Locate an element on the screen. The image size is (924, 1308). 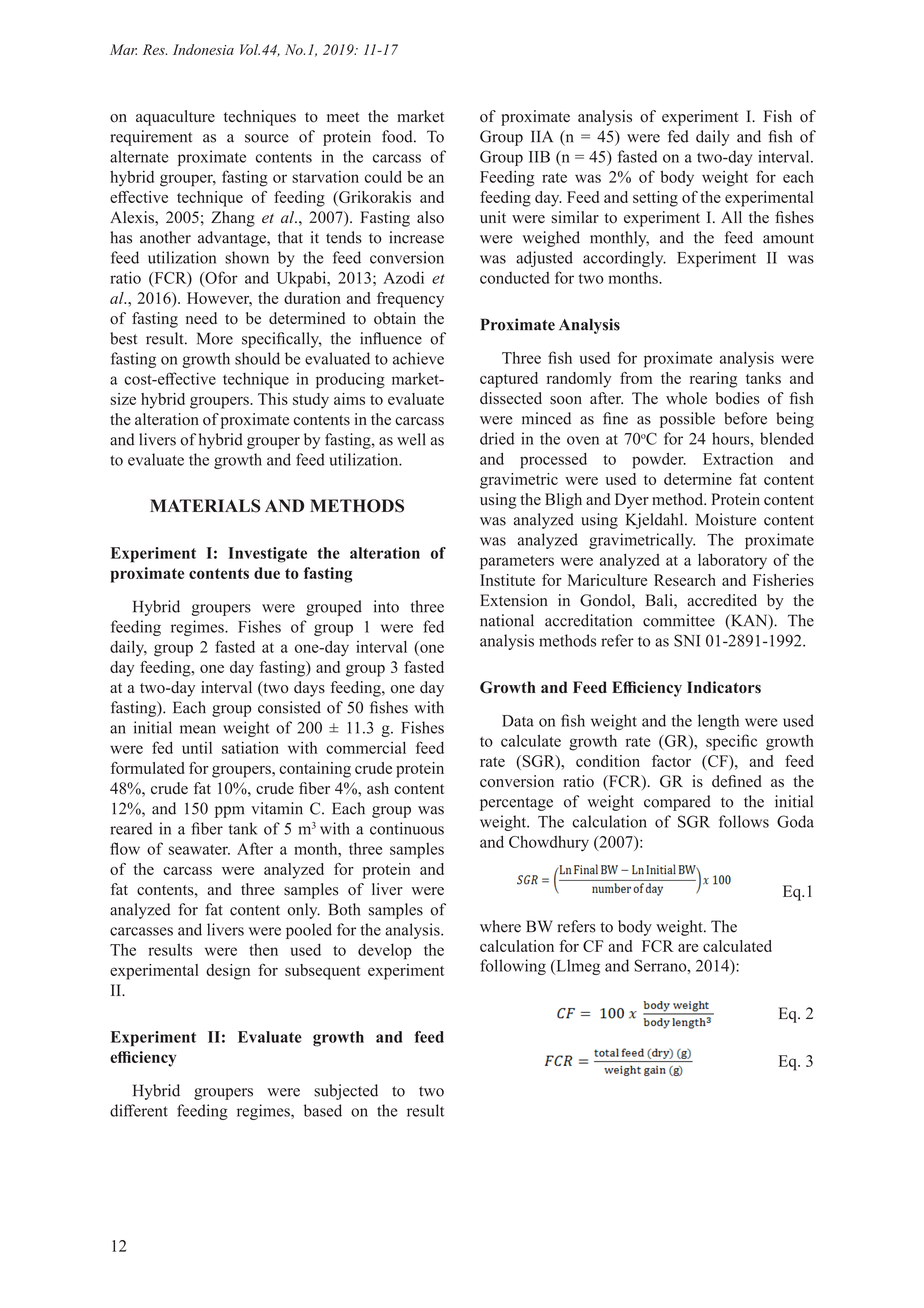
This is located at coordinates (273, 399).
